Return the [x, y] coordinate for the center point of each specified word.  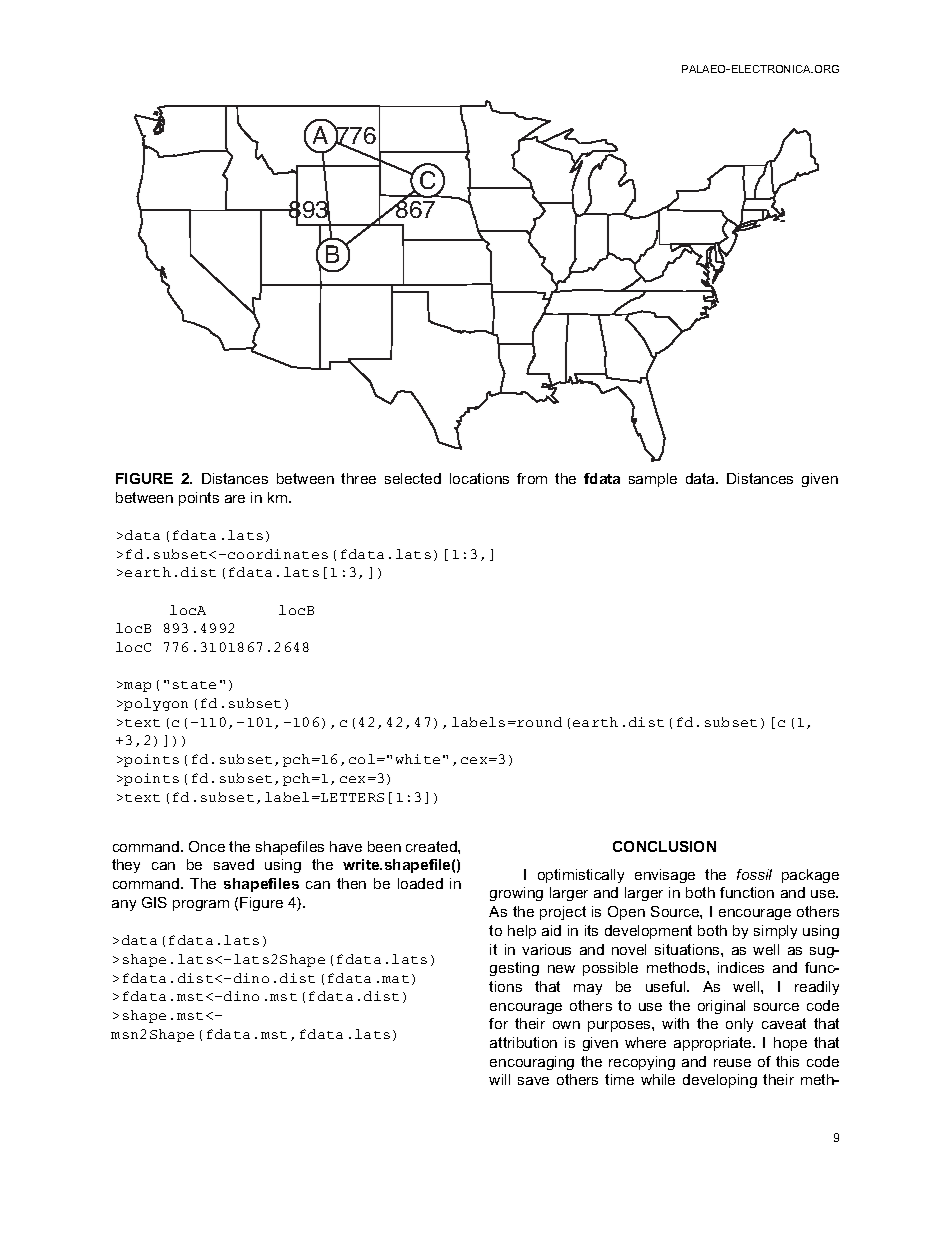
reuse [732, 1063]
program [201, 905]
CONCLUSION [664, 846]
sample [653, 480]
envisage [665, 876]
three [358, 478]
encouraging [532, 1063]
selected [413, 478]
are [235, 499]
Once [207, 846]
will [499, 1079]
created [432, 846]
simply [775, 932]
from [532, 478]
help [522, 932]
